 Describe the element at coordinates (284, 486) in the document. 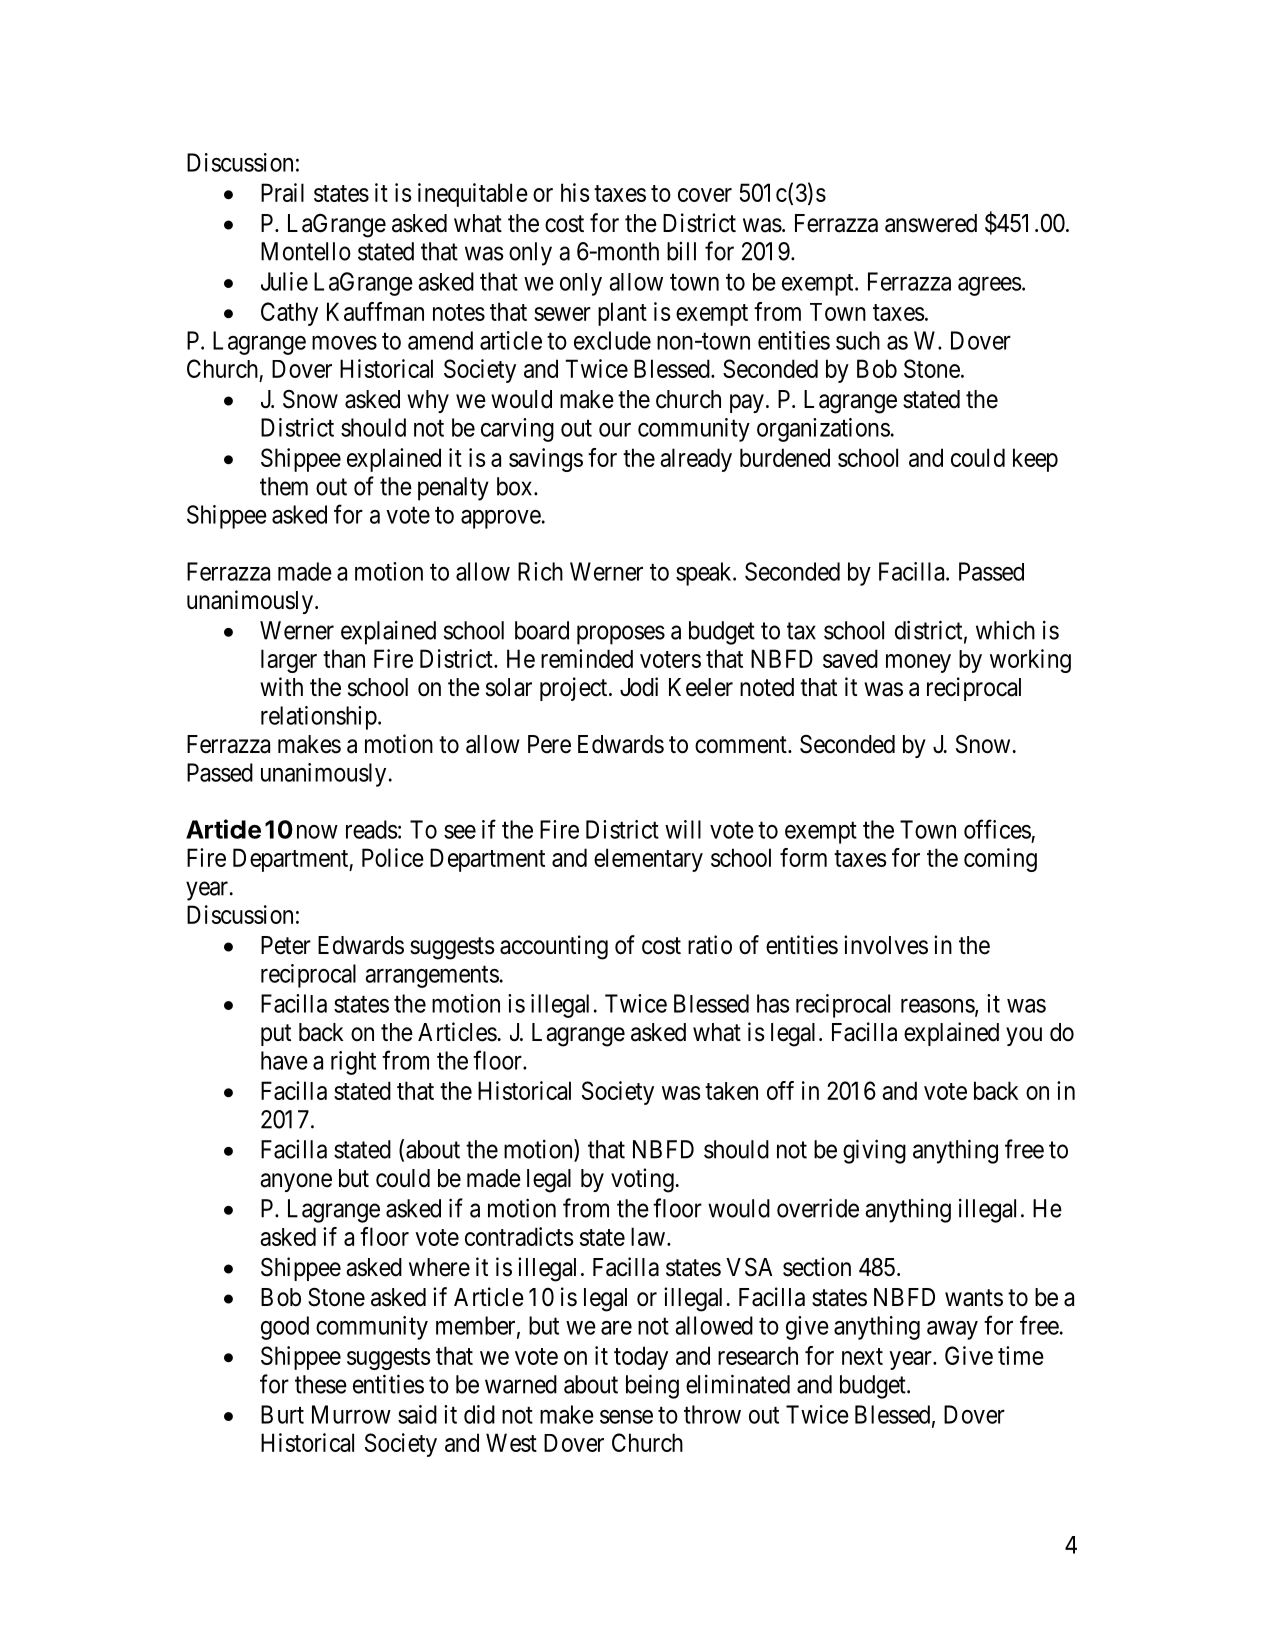

I see `them` at that location.
